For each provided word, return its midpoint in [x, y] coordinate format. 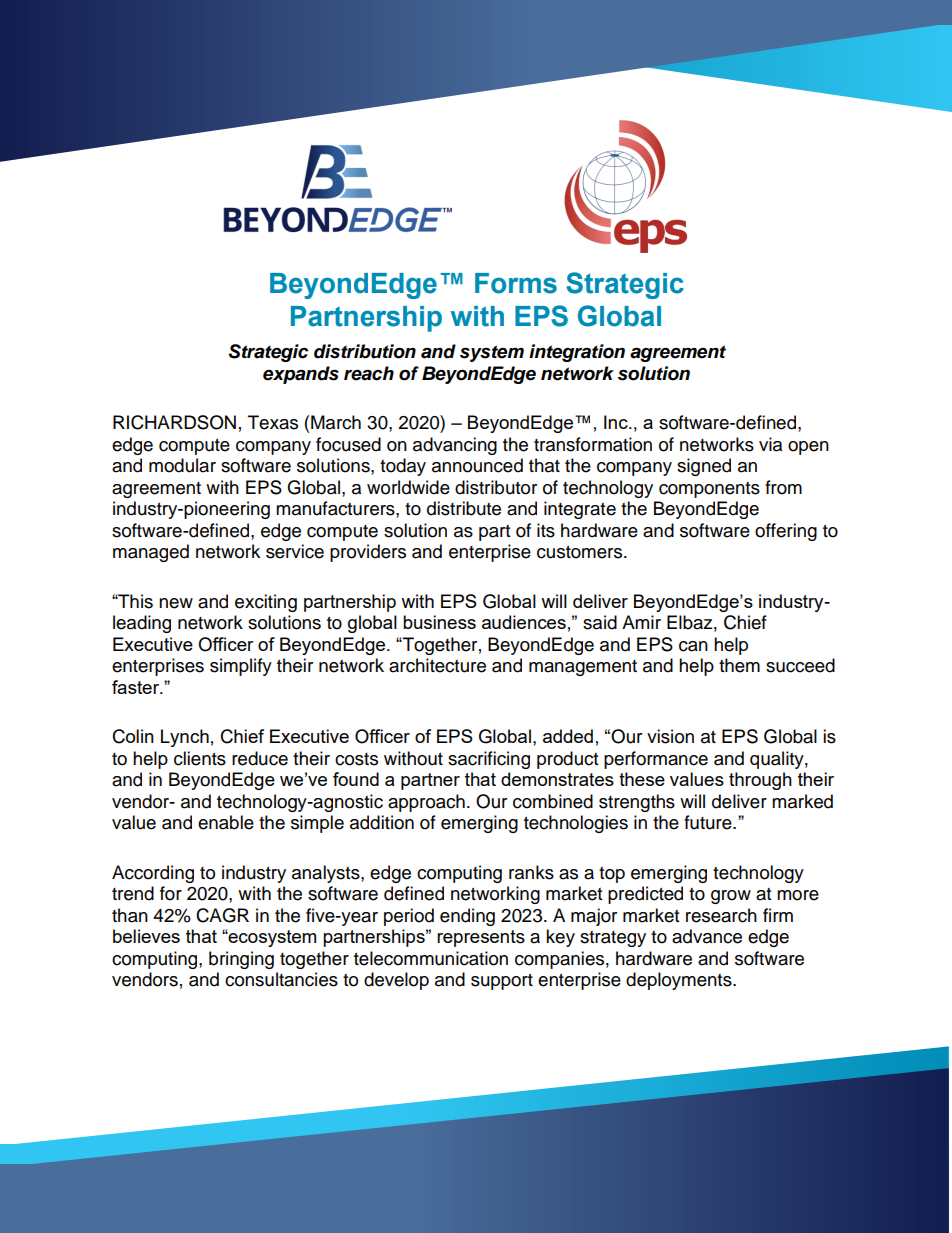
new [176, 603]
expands [301, 375]
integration [577, 353]
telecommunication [431, 958]
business [439, 622]
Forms [516, 283]
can [693, 646]
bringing [241, 960]
